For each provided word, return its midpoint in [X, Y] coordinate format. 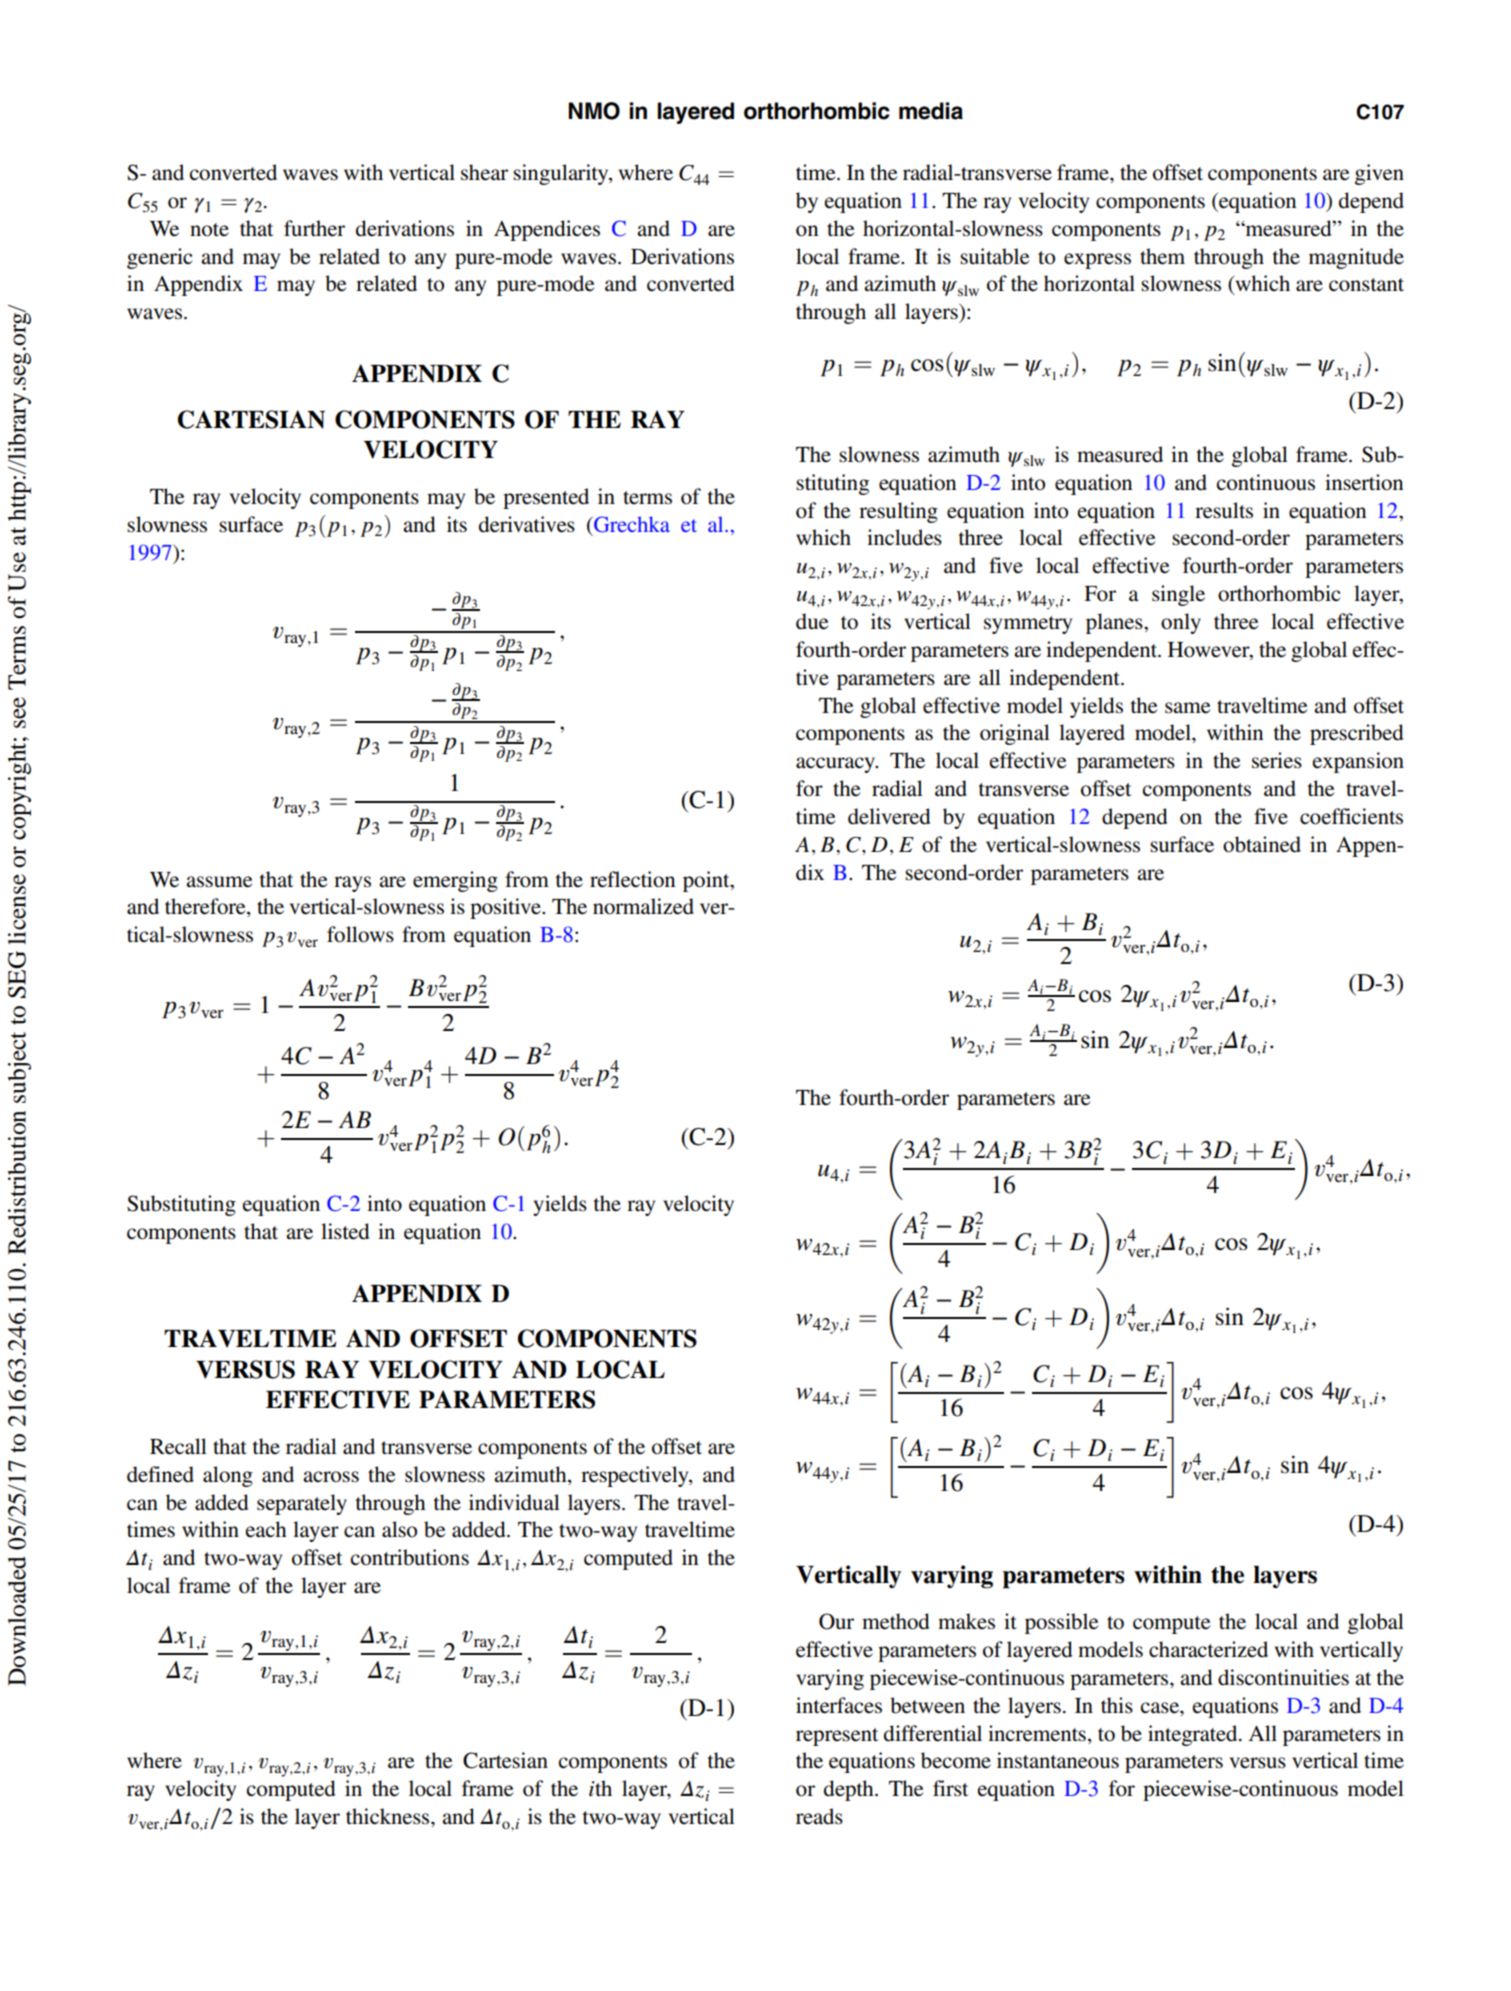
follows [360, 934]
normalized [643, 906]
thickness [389, 1816]
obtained [1262, 844]
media [931, 111]
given [1379, 174]
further [314, 228]
